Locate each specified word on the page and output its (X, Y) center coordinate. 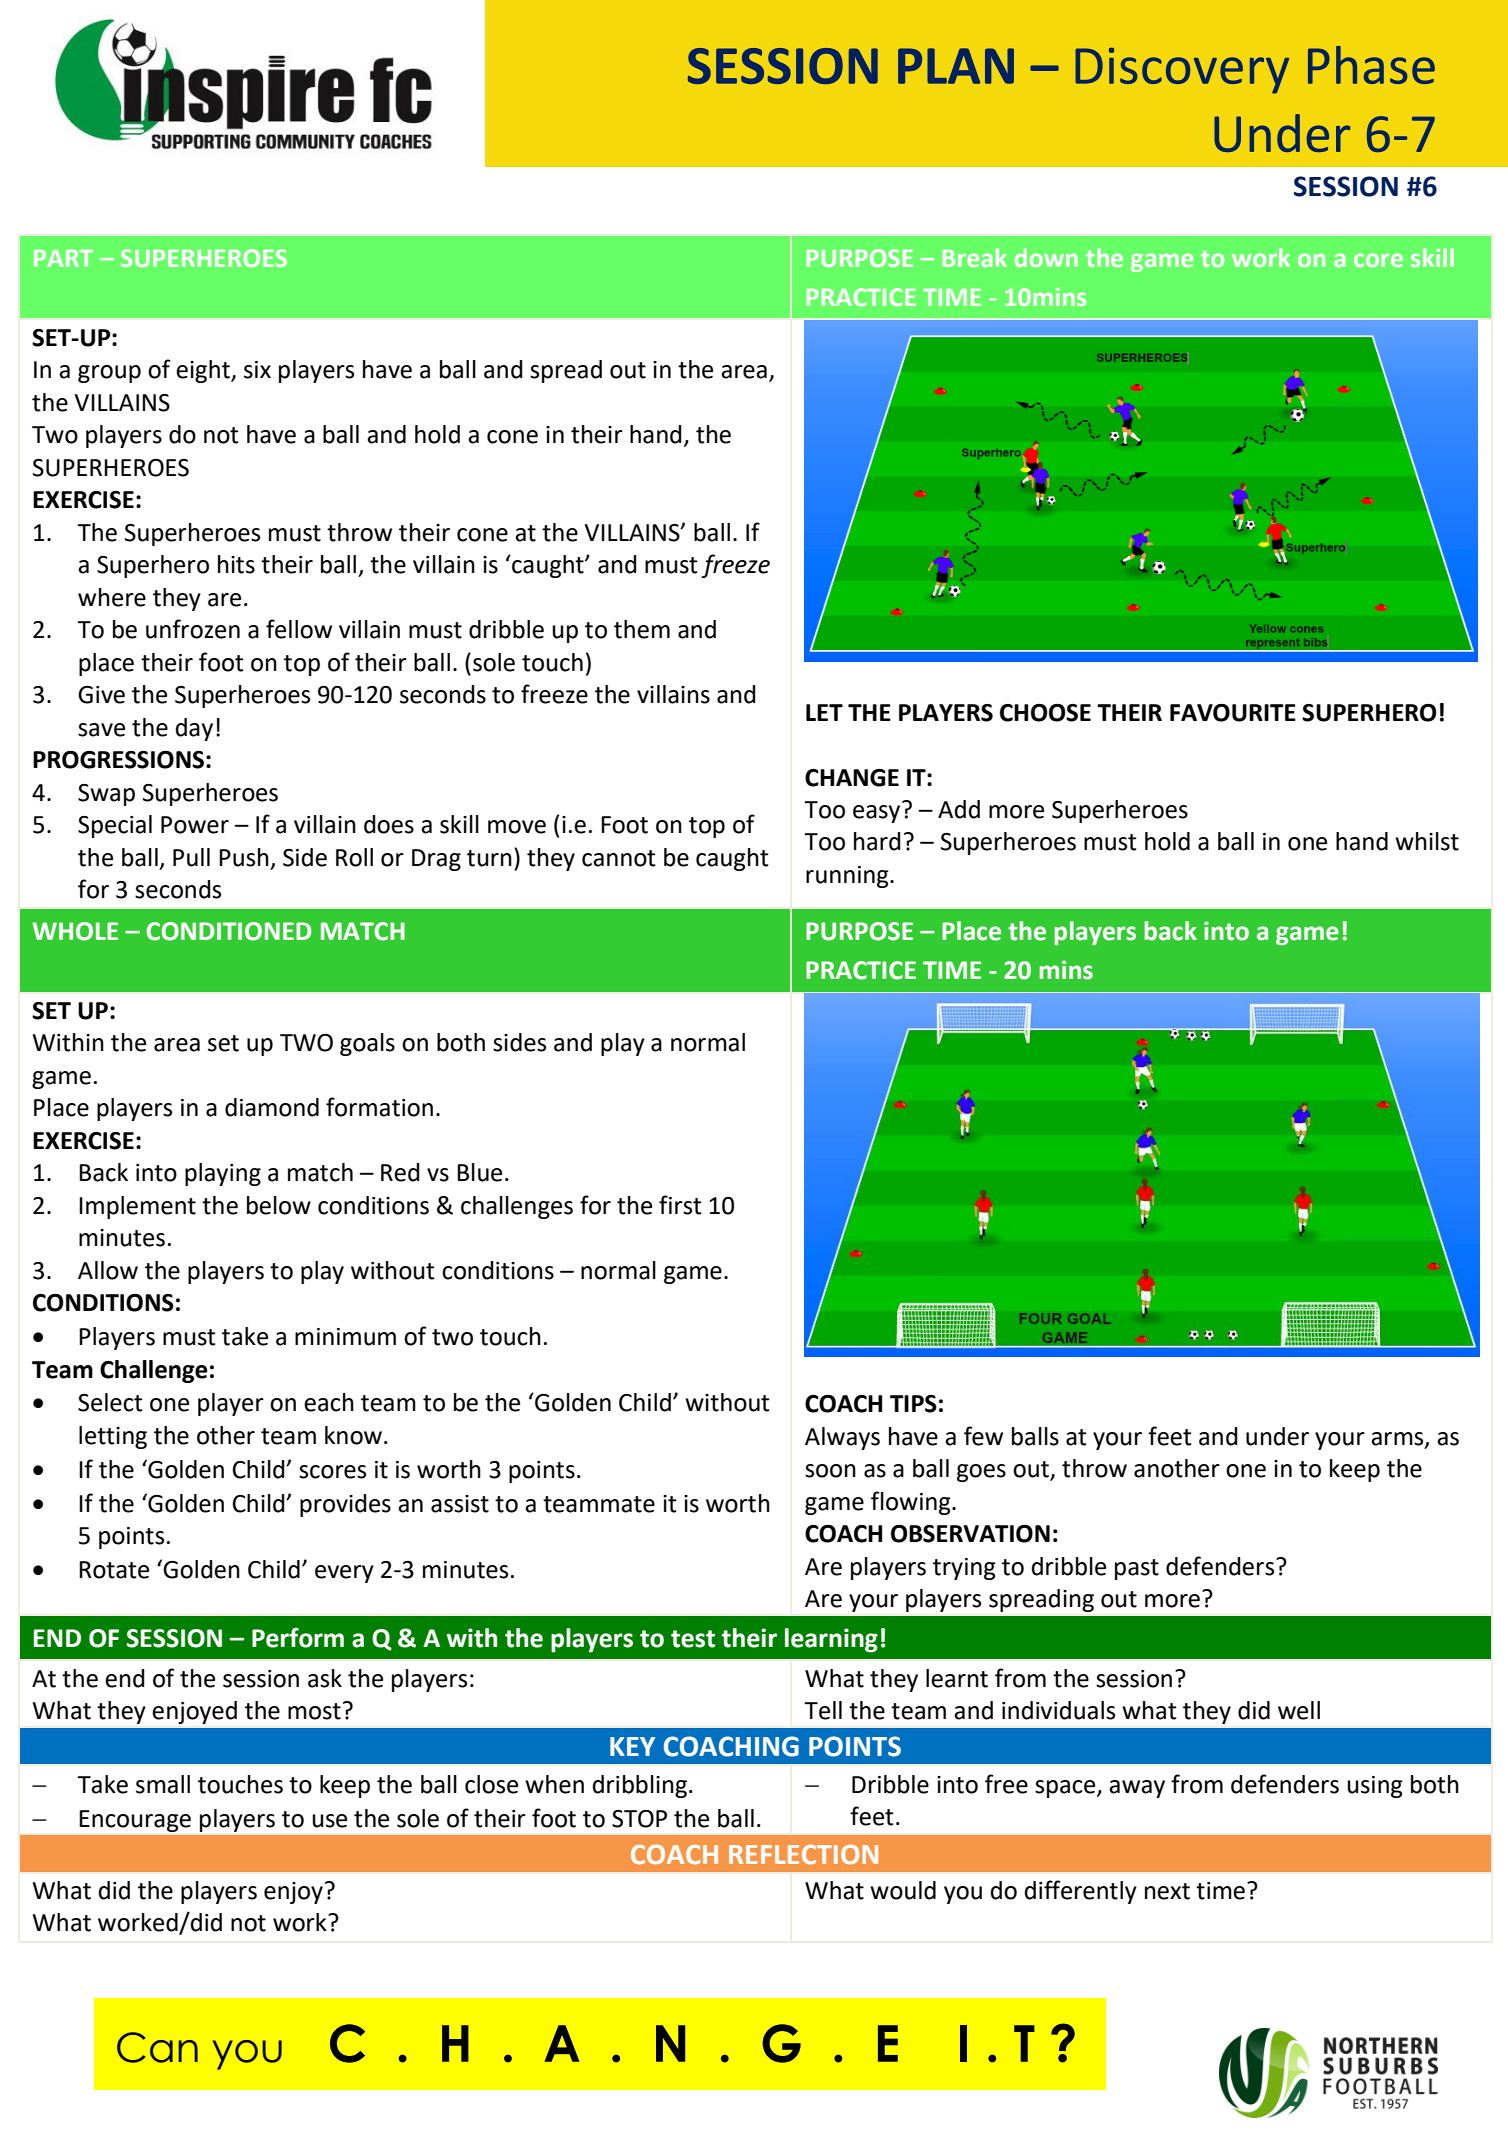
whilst (1427, 841)
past (1137, 1569)
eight (204, 371)
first (680, 1205)
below (279, 1205)
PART (63, 258)
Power (195, 825)
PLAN (956, 66)
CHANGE (852, 778)
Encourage (135, 1821)
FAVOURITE (1233, 713)
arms (1398, 1440)
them (642, 629)
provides (345, 1505)
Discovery (1182, 71)
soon (830, 1471)
